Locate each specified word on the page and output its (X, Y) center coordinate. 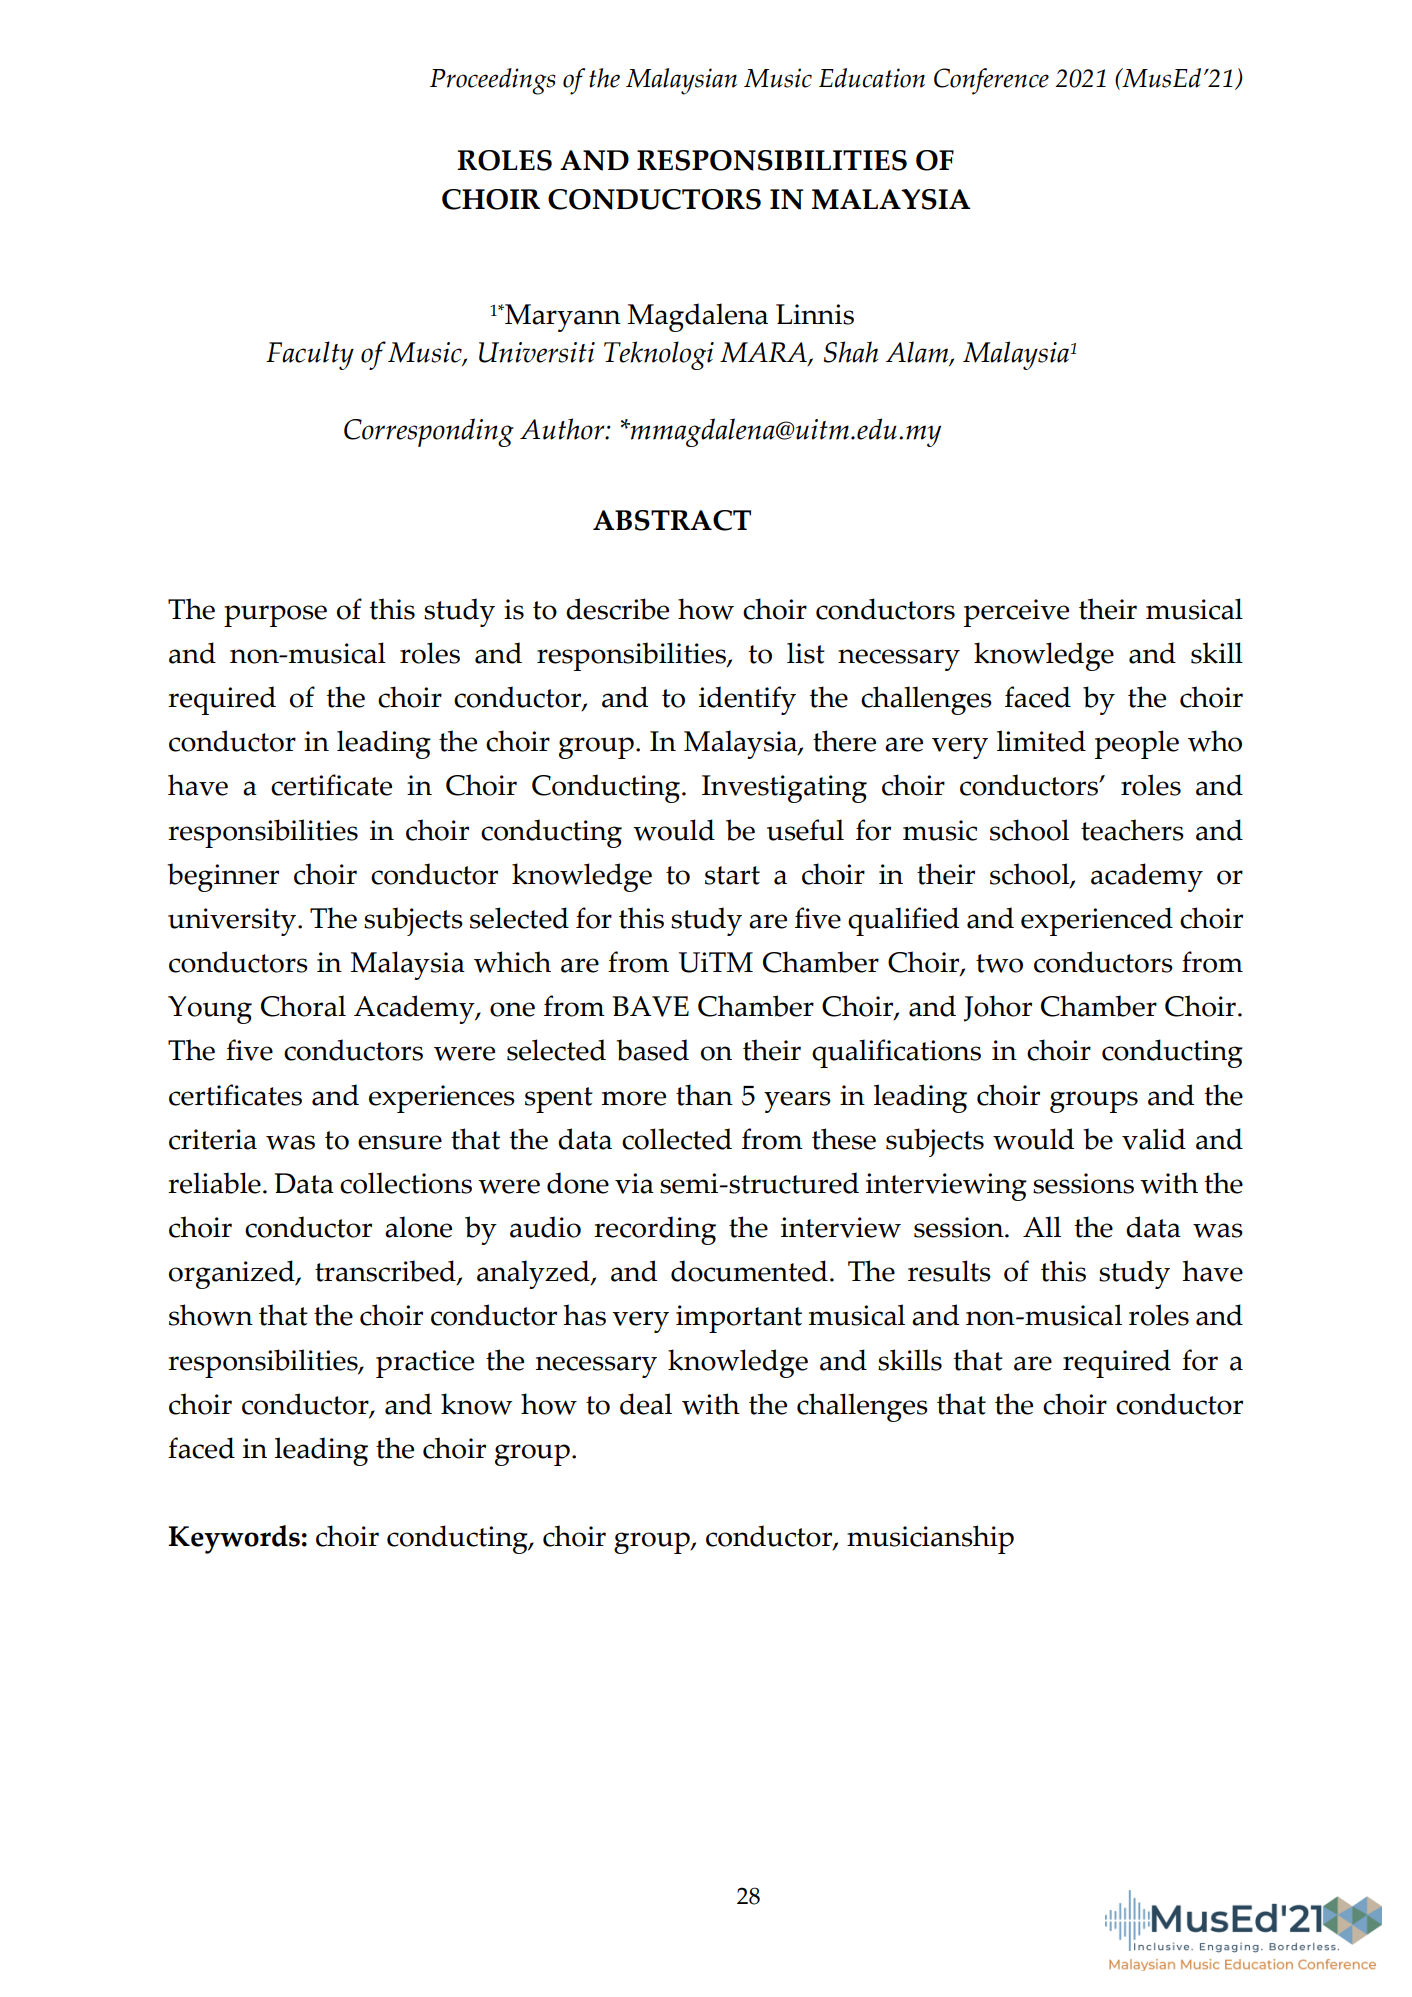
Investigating (784, 789)
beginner (223, 877)
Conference (991, 81)
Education (872, 78)
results (949, 1271)
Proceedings (493, 81)
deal (646, 1404)
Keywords (234, 1539)
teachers (1132, 830)
